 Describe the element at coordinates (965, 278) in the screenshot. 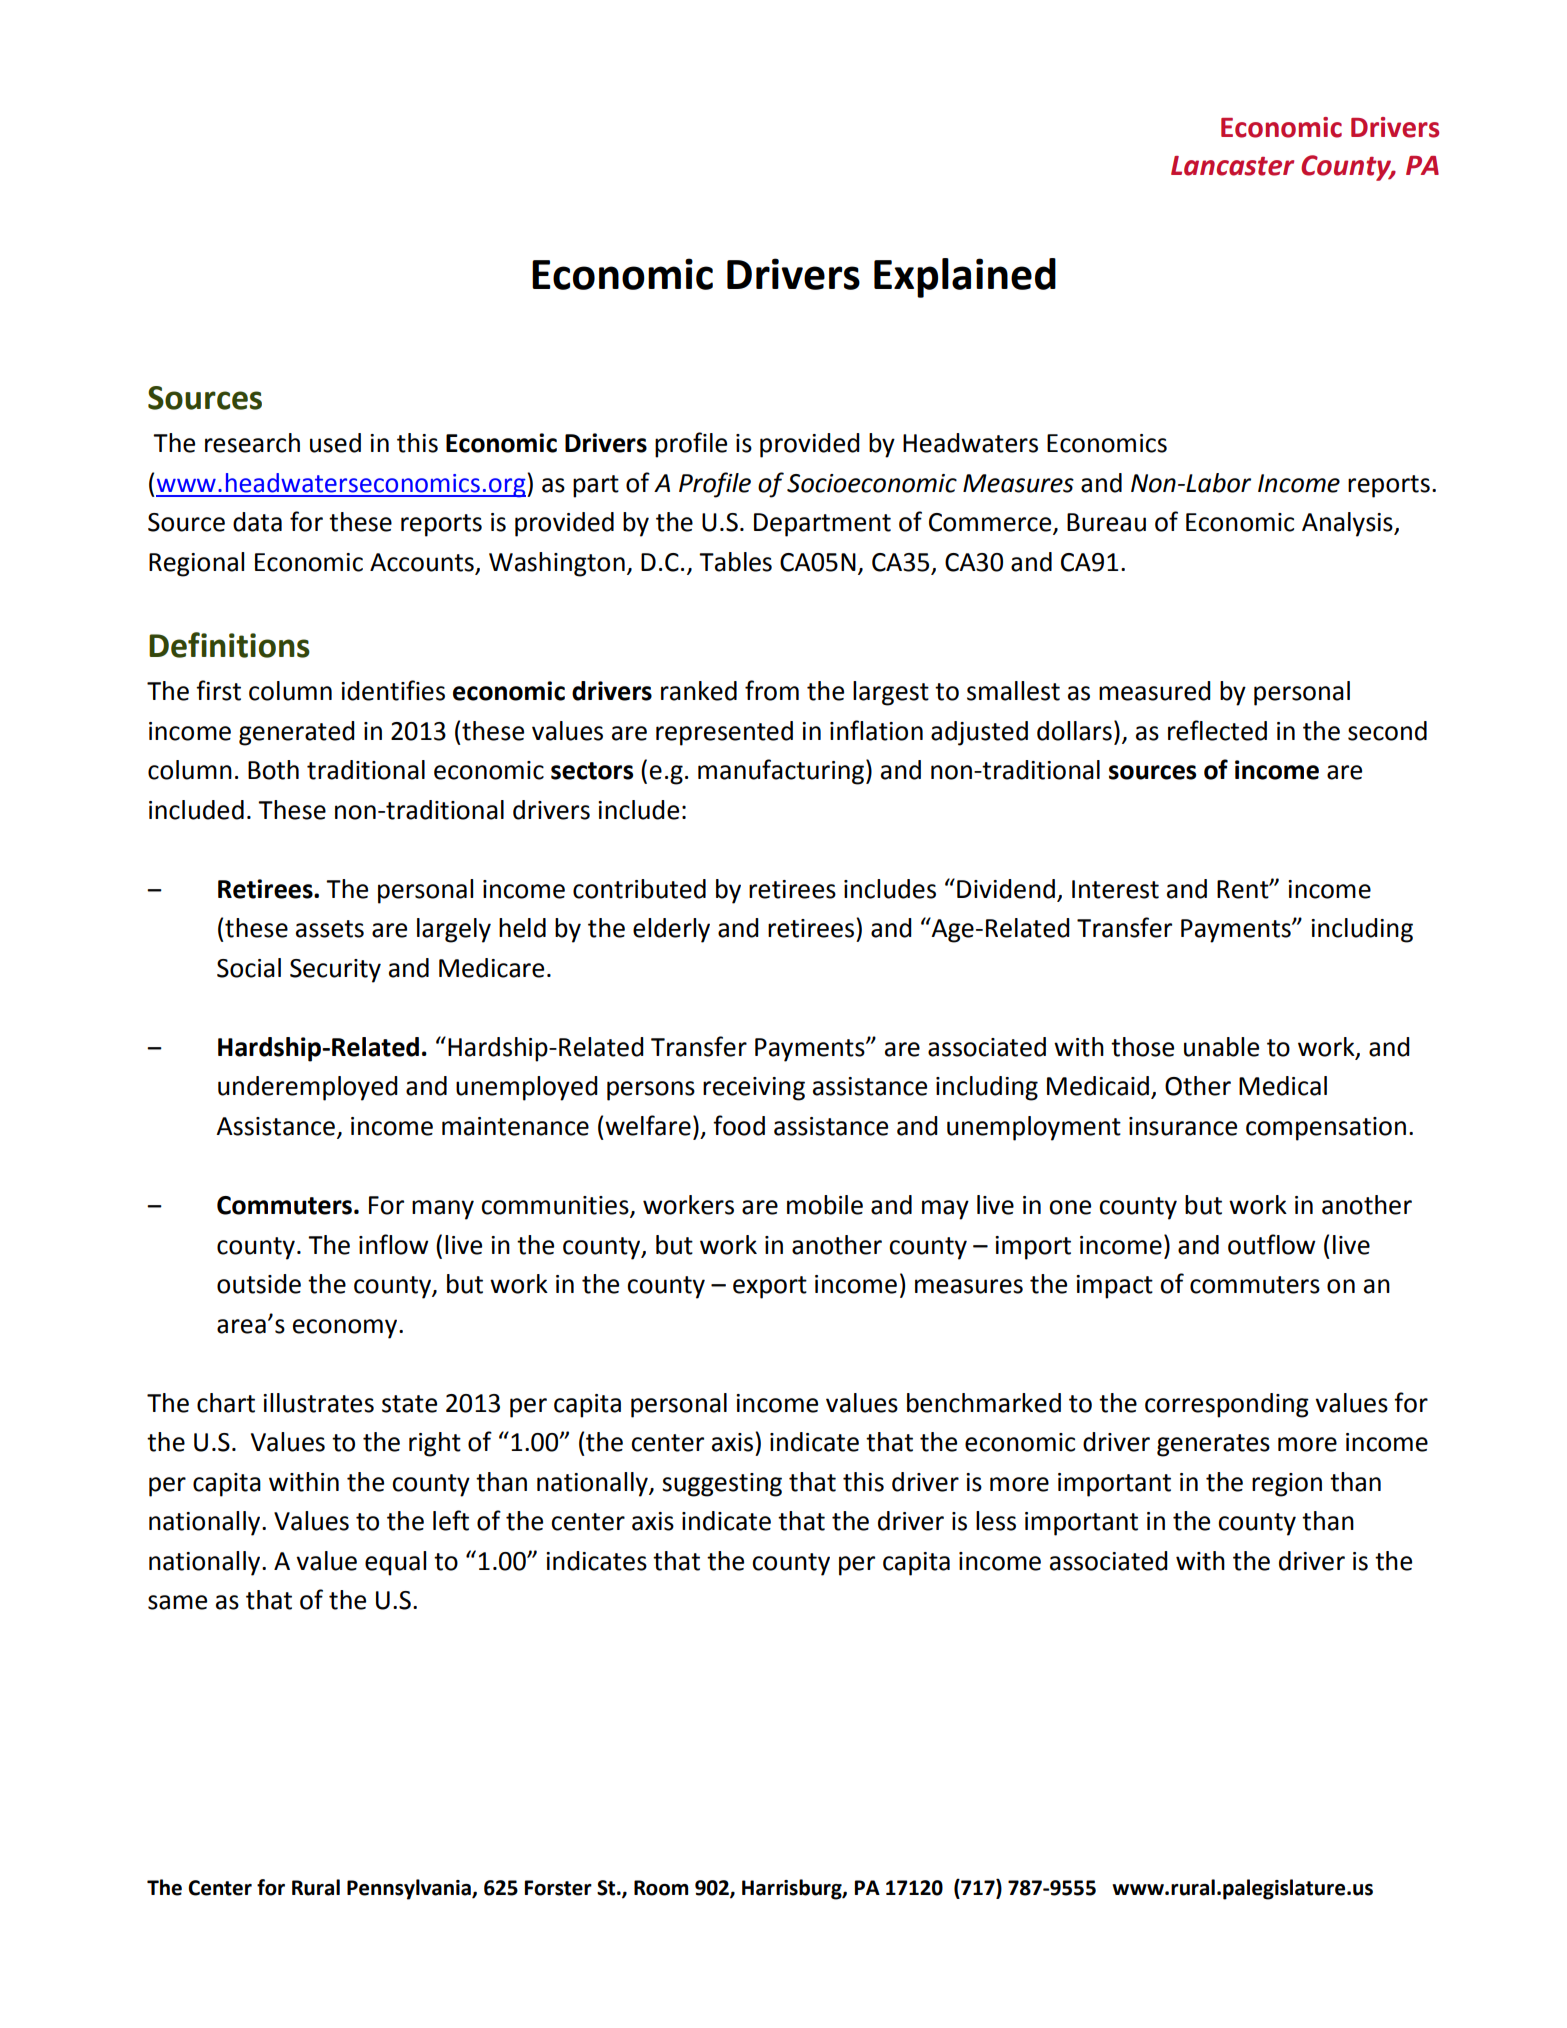

I see `Explained` at that location.
